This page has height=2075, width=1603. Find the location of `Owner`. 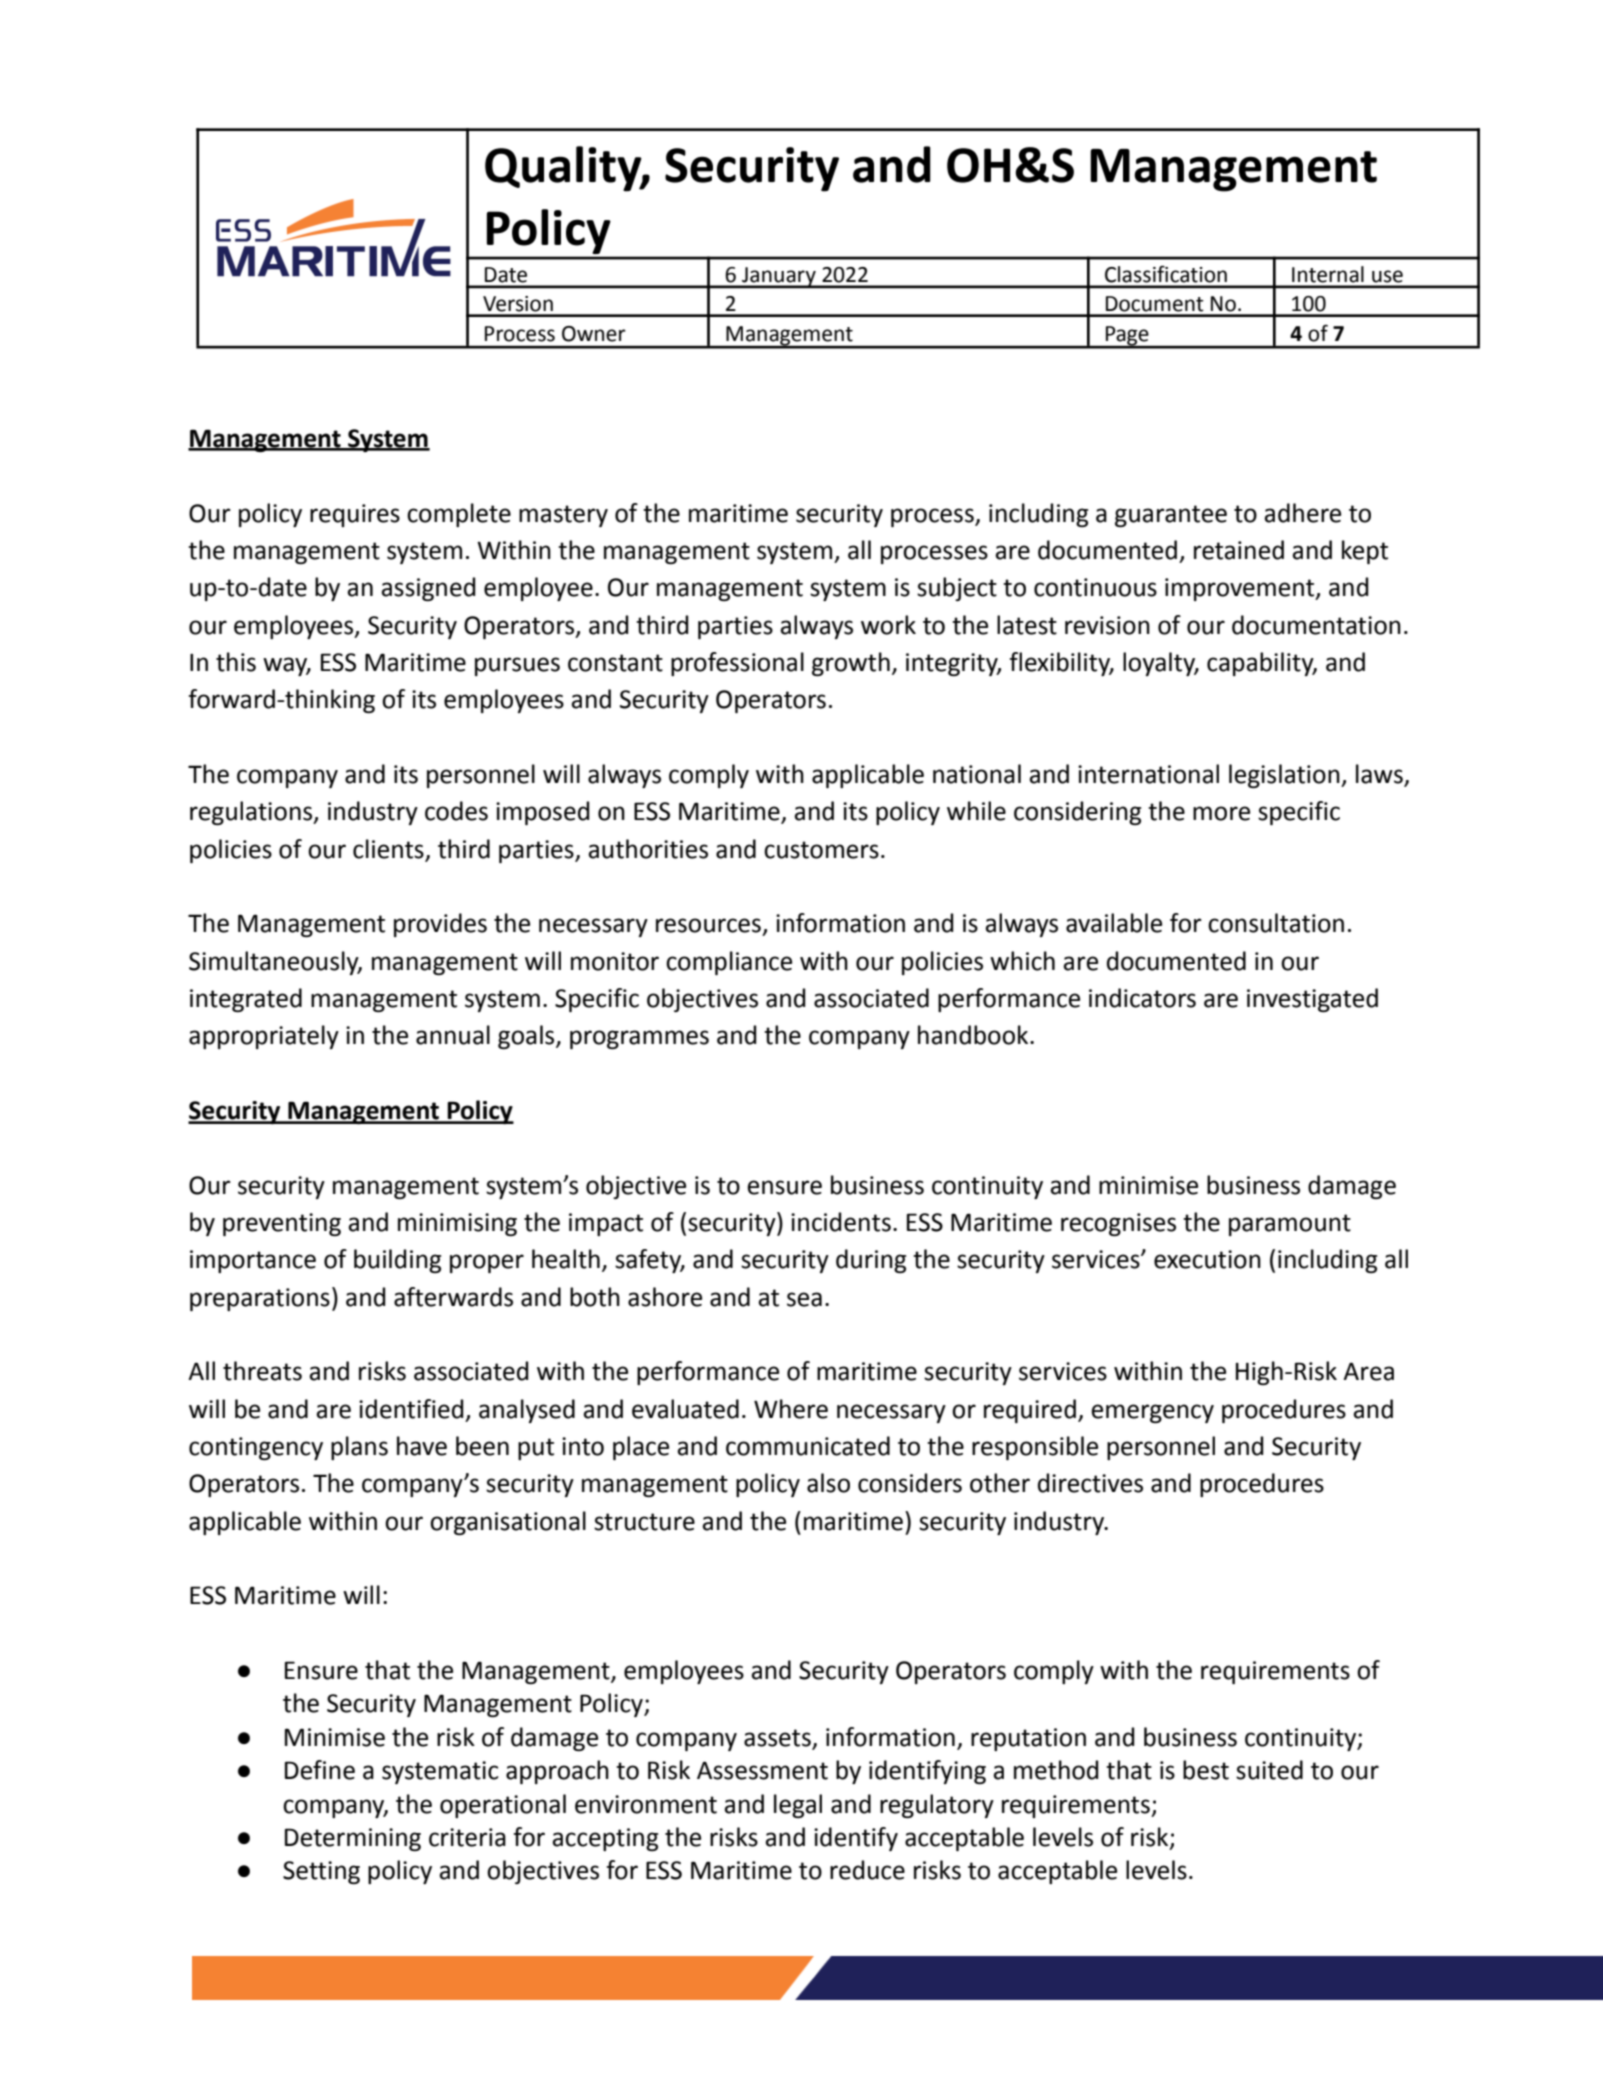

Owner is located at coordinates (594, 334).
